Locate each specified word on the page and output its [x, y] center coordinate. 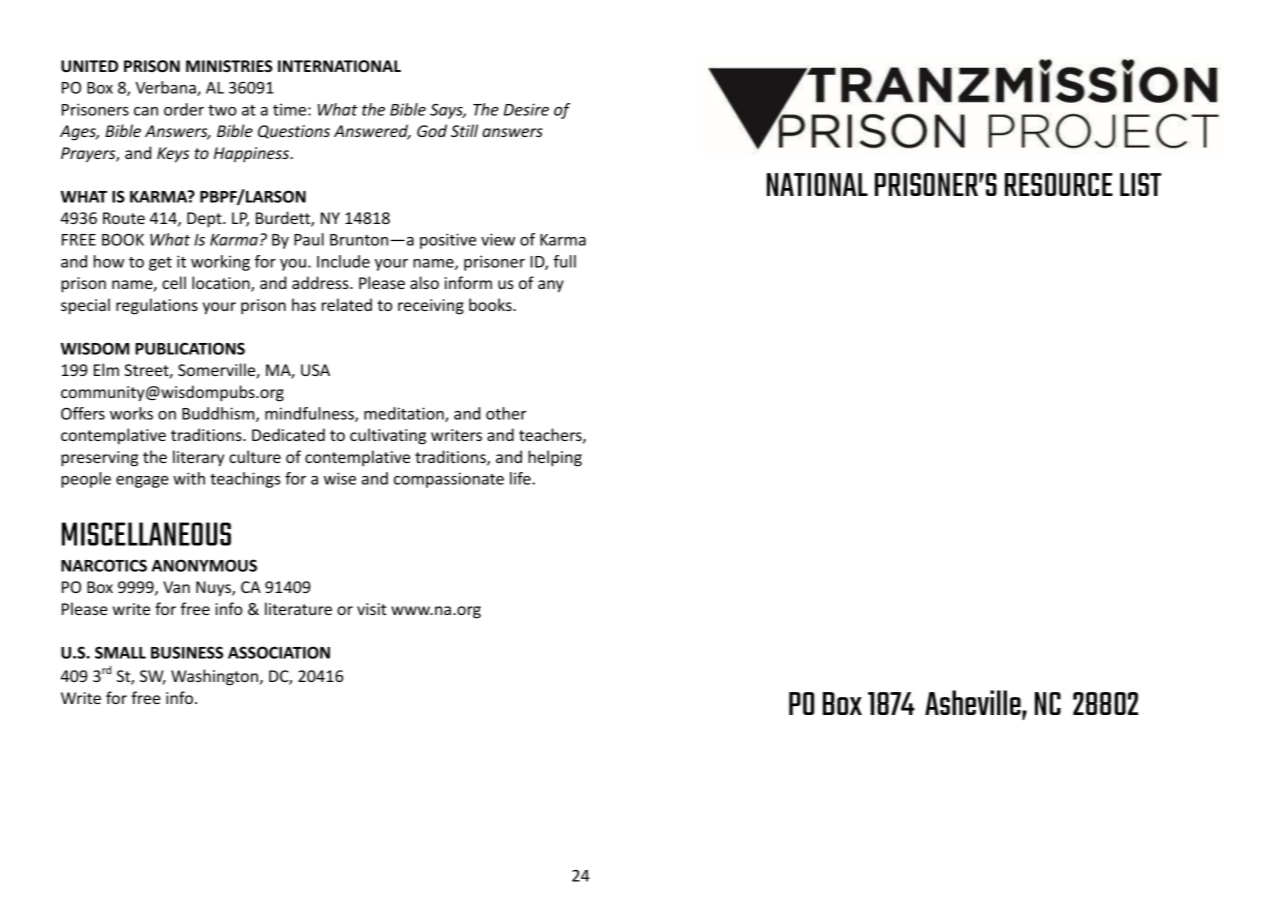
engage [142, 482]
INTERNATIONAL [339, 66]
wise [340, 478]
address [321, 282]
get [160, 264]
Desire [526, 109]
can [146, 111]
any [551, 286]
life [521, 478]
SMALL [120, 652]
